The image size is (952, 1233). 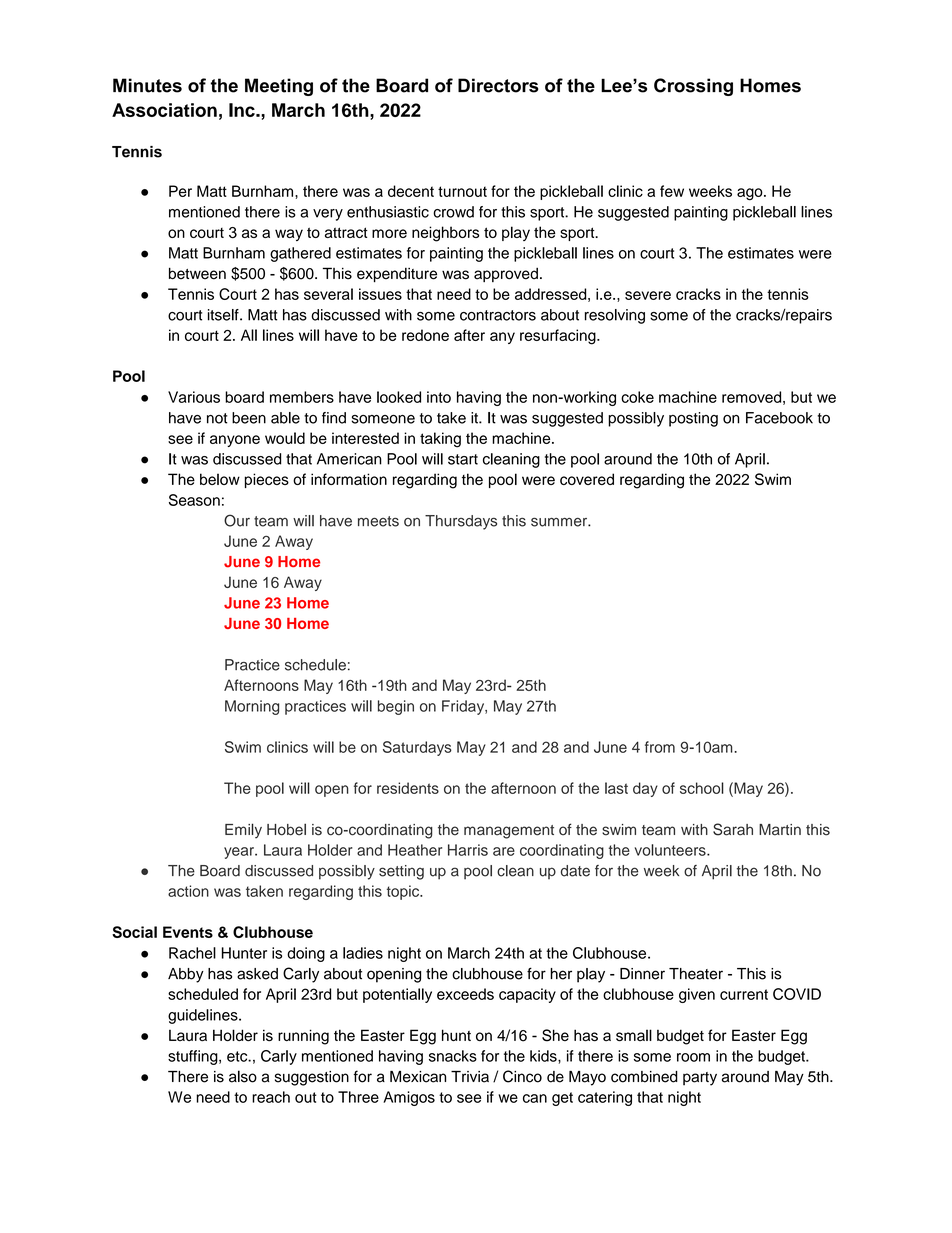 I want to click on not, so click(x=217, y=418).
